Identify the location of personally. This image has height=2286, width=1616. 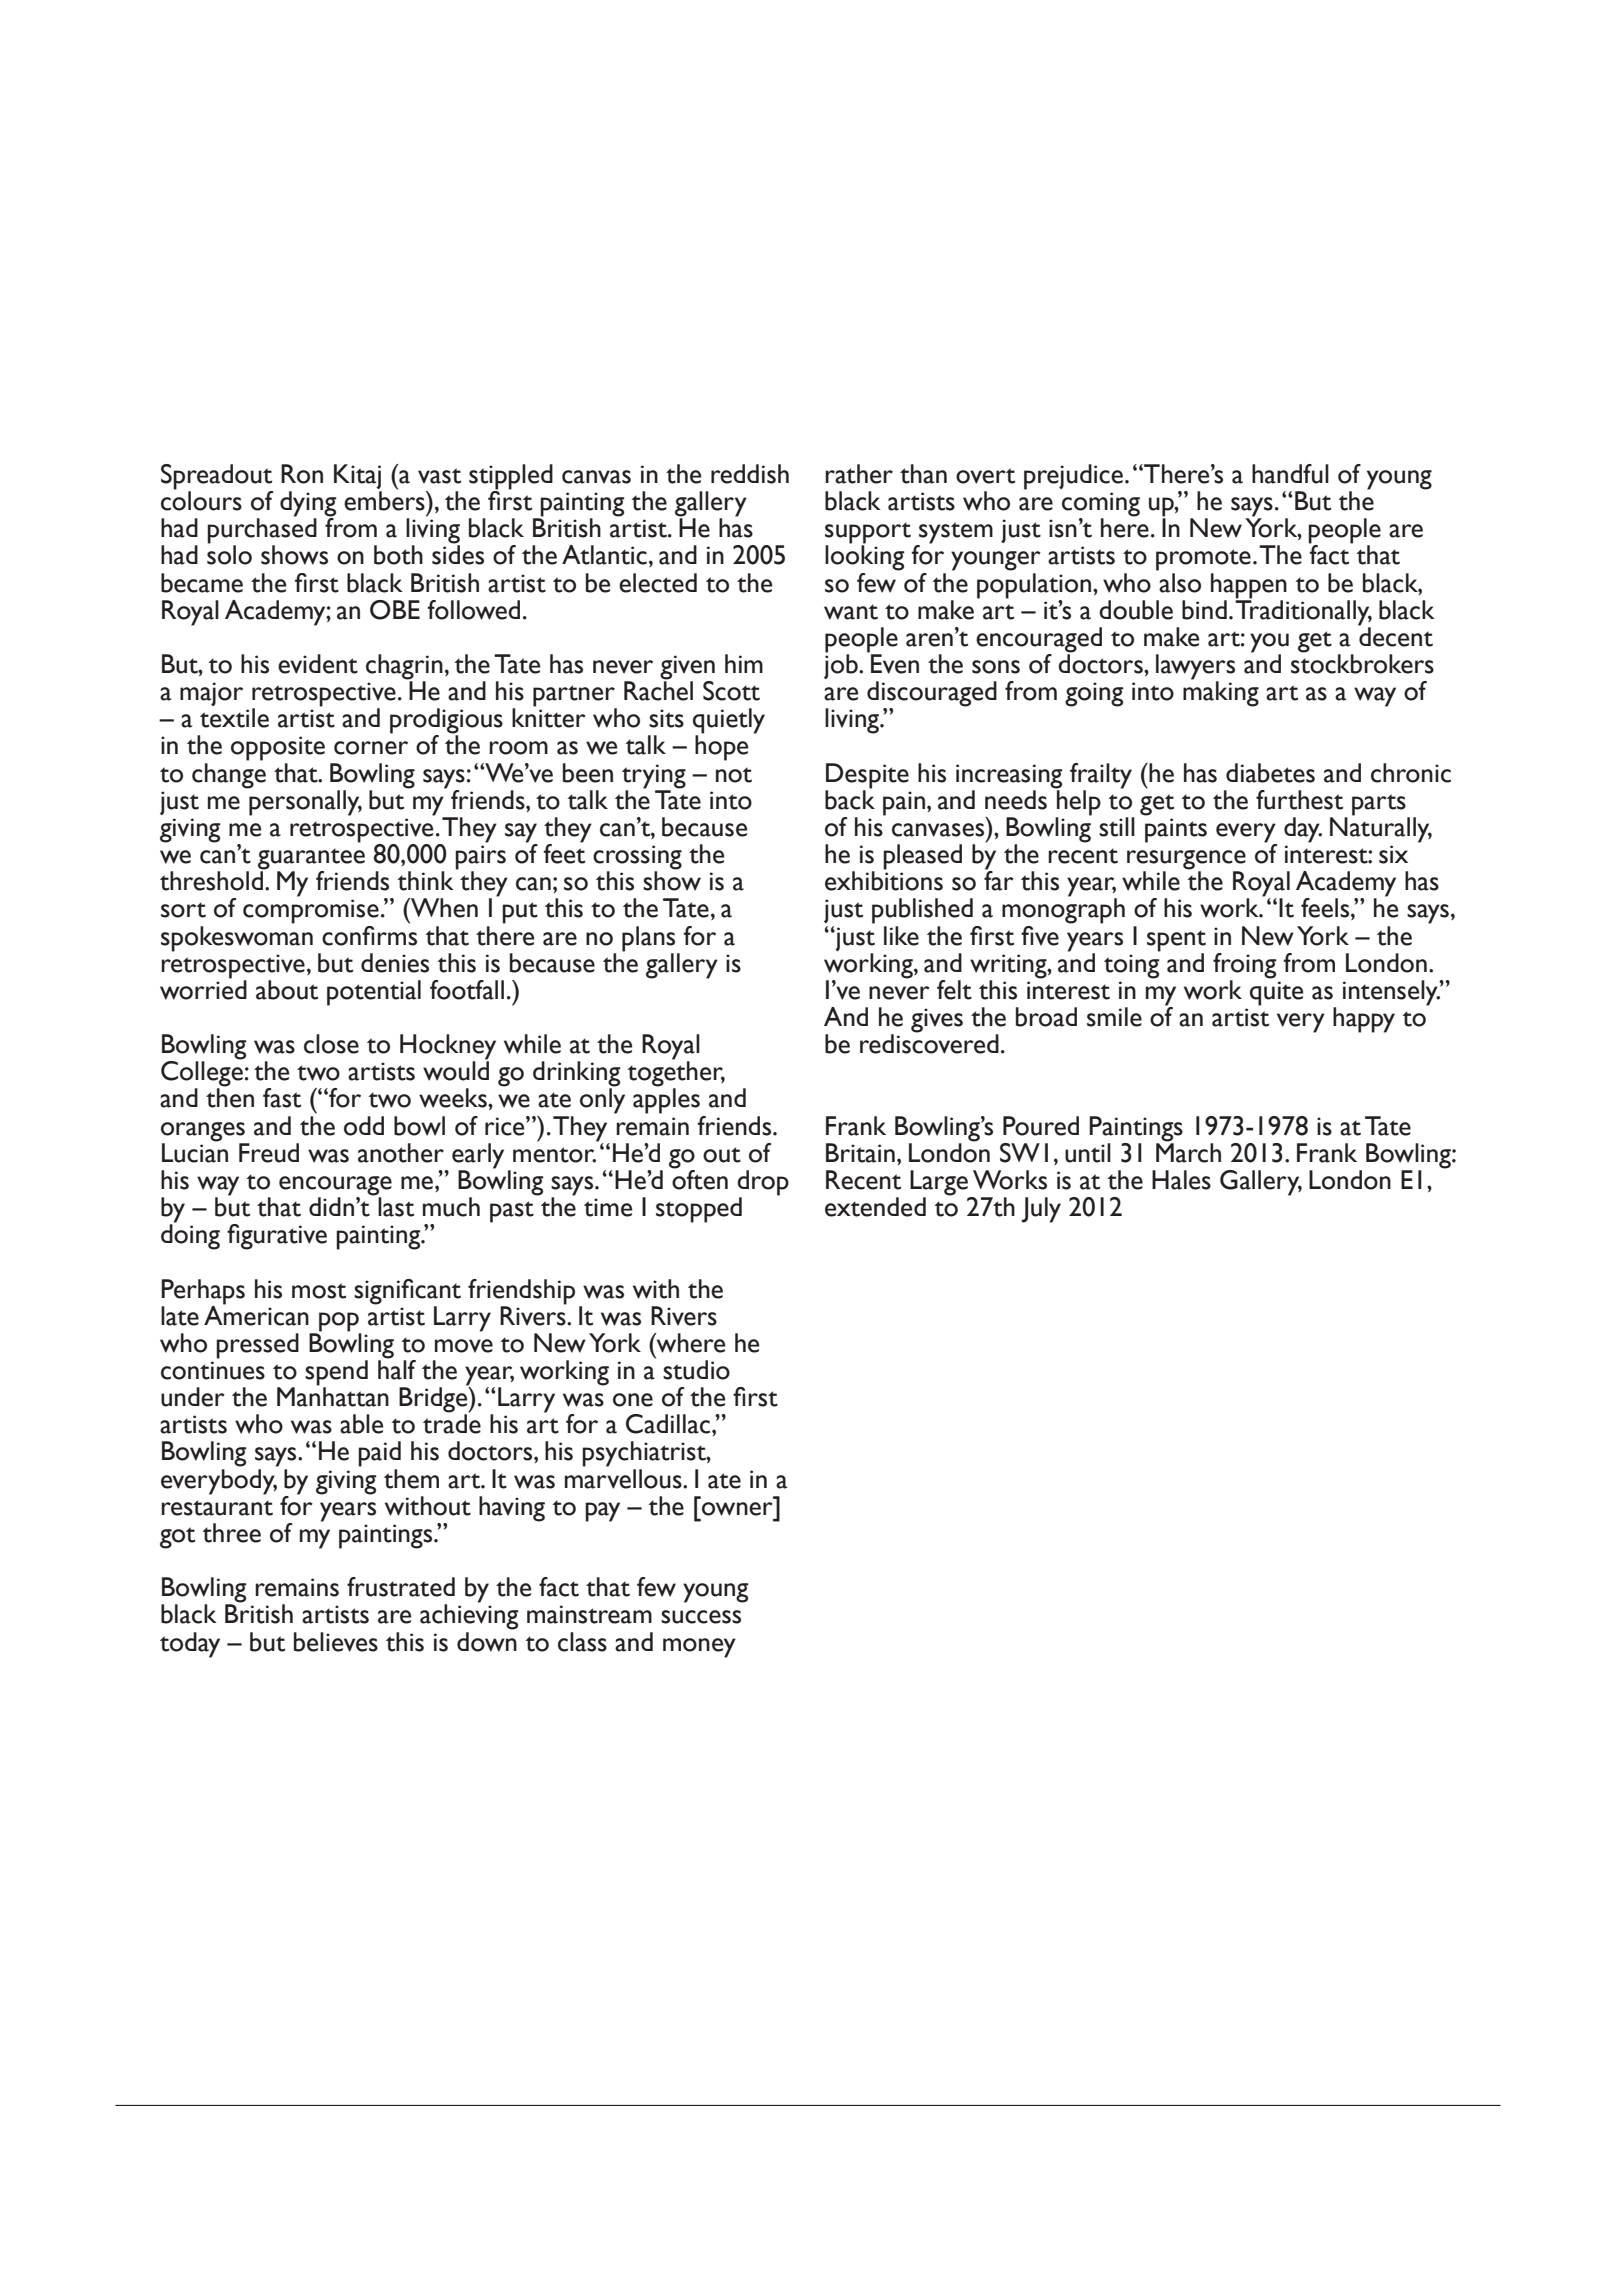
(304, 802).
